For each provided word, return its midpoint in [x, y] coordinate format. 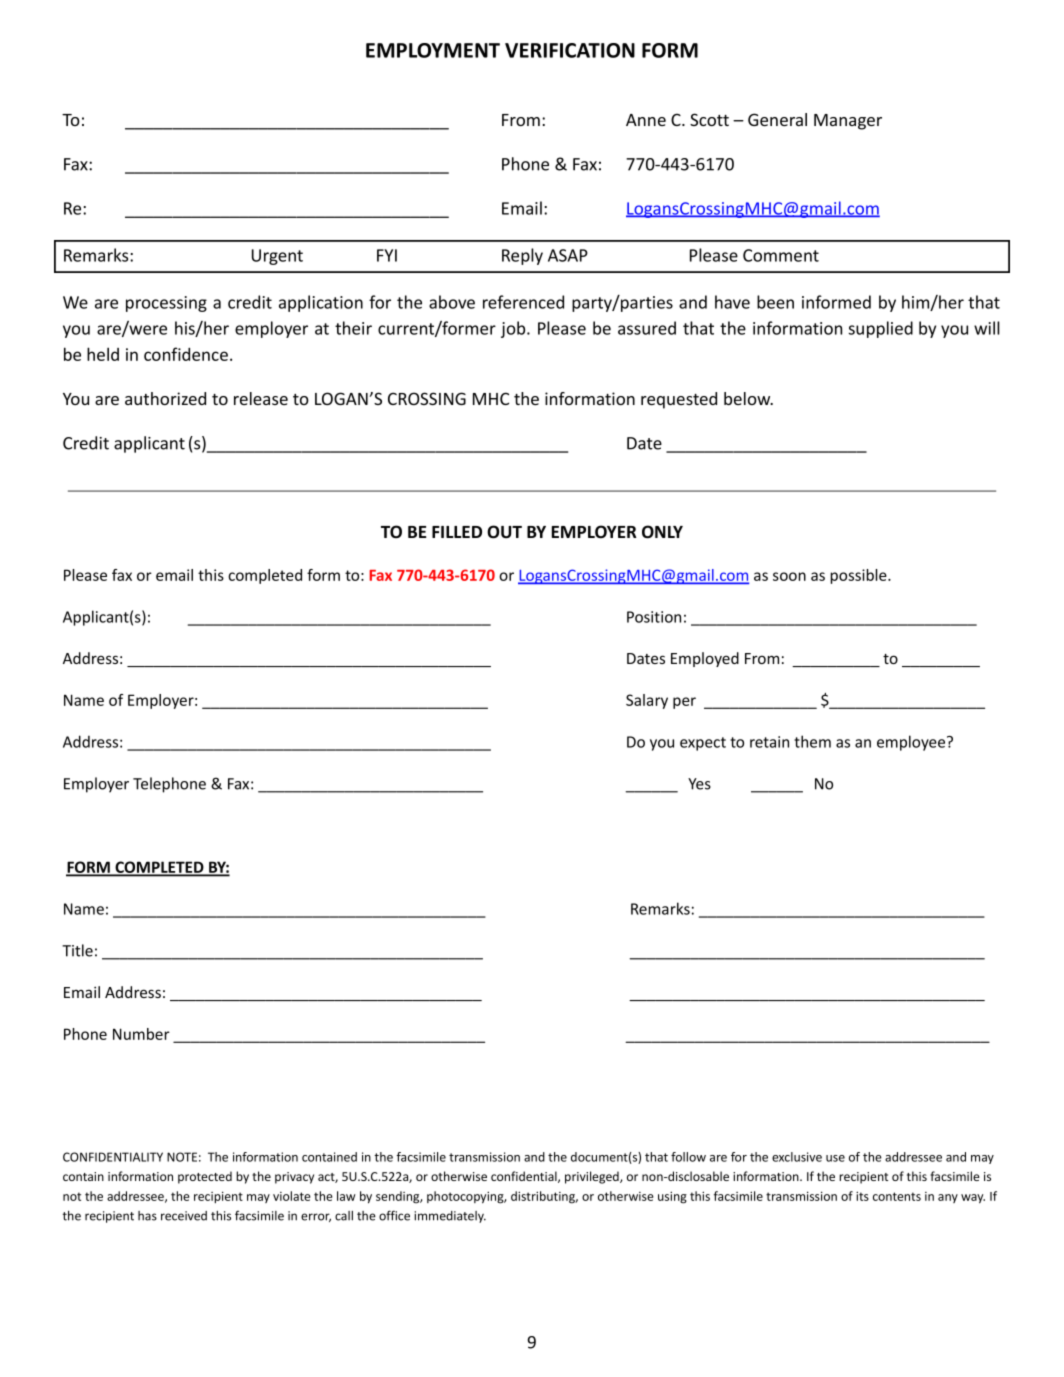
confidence [186, 354]
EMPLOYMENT [433, 50]
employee [912, 743]
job [514, 329]
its [862, 1196]
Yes [699, 784]
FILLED [457, 532]
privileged [593, 1177]
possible [859, 576]
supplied [880, 329]
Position [654, 617]
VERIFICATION [570, 50]
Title [77, 950]
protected [205, 1177]
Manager [848, 122]
